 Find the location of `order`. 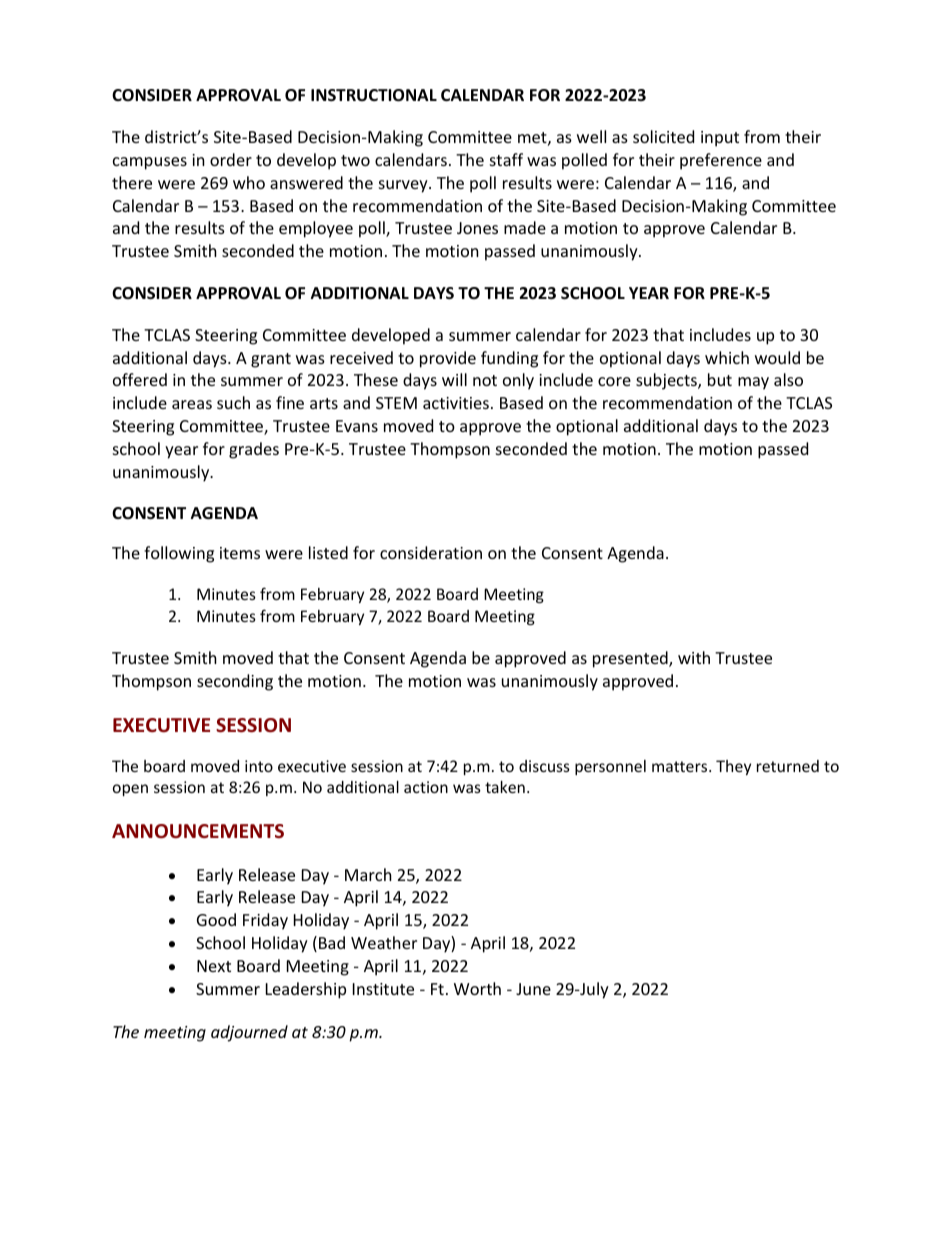

order is located at coordinates (231, 159).
